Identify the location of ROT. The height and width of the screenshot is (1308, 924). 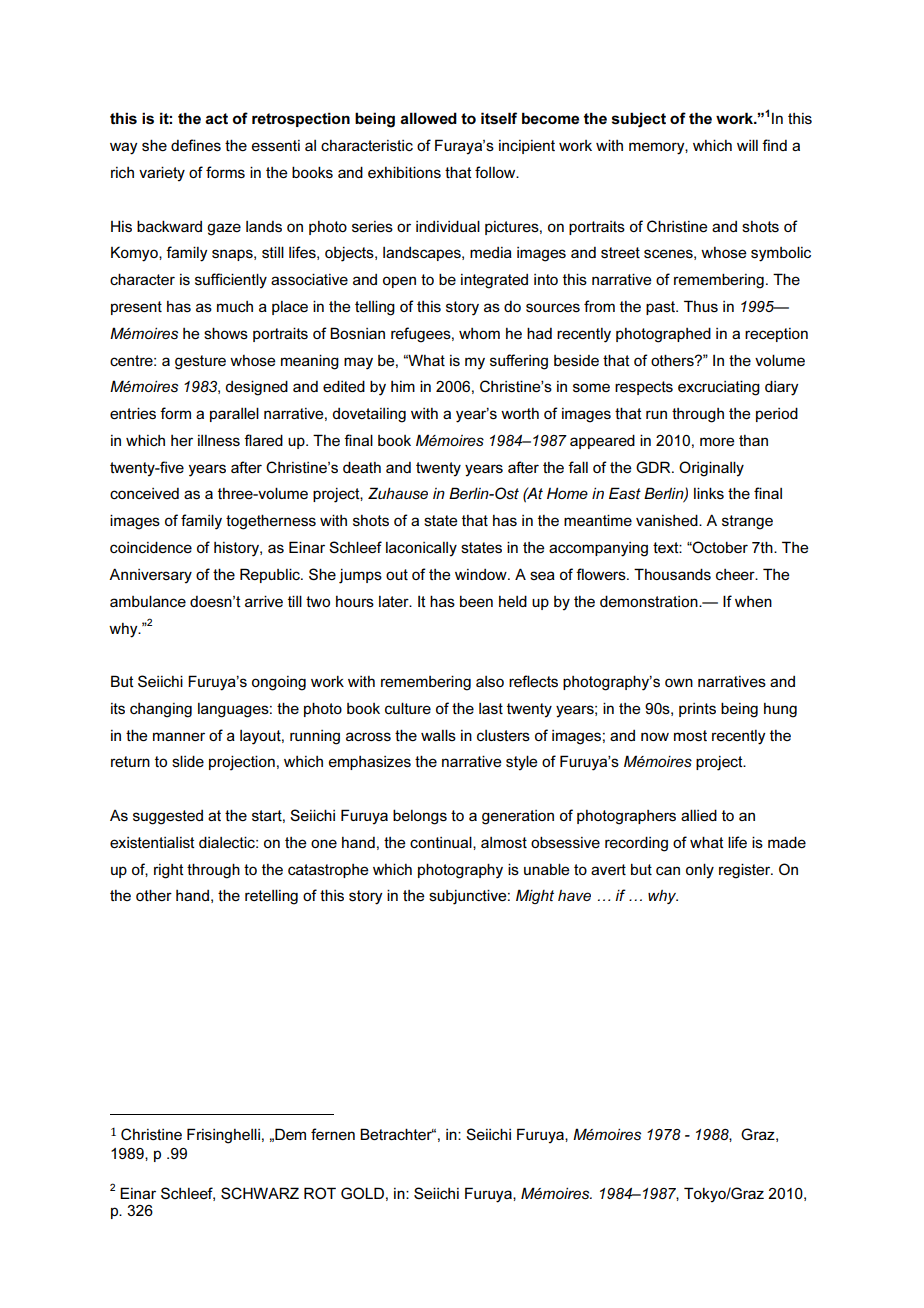
(320, 1193).
